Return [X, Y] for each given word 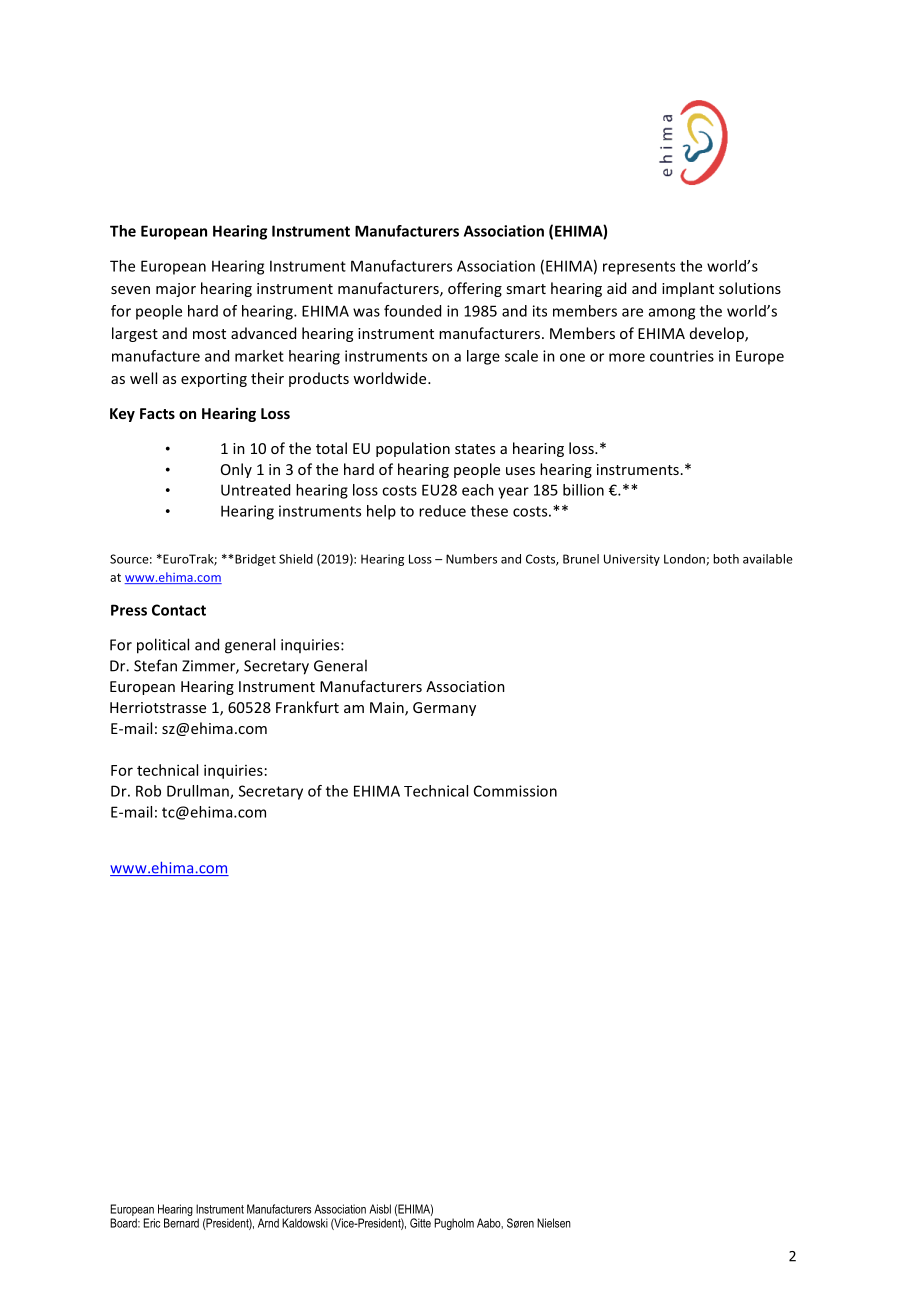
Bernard [181, 1223]
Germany [444, 709]
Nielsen [554, 1223]
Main [388, 709]
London [685, 560]
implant [688, 289]
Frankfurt [307, 707]
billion [583, 490]
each [478, 490]
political [163, 646]
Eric [152, 1223]
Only [236, 470]
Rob [148, 791]
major [176, 290]
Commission [515, 791]
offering [475, 289]
